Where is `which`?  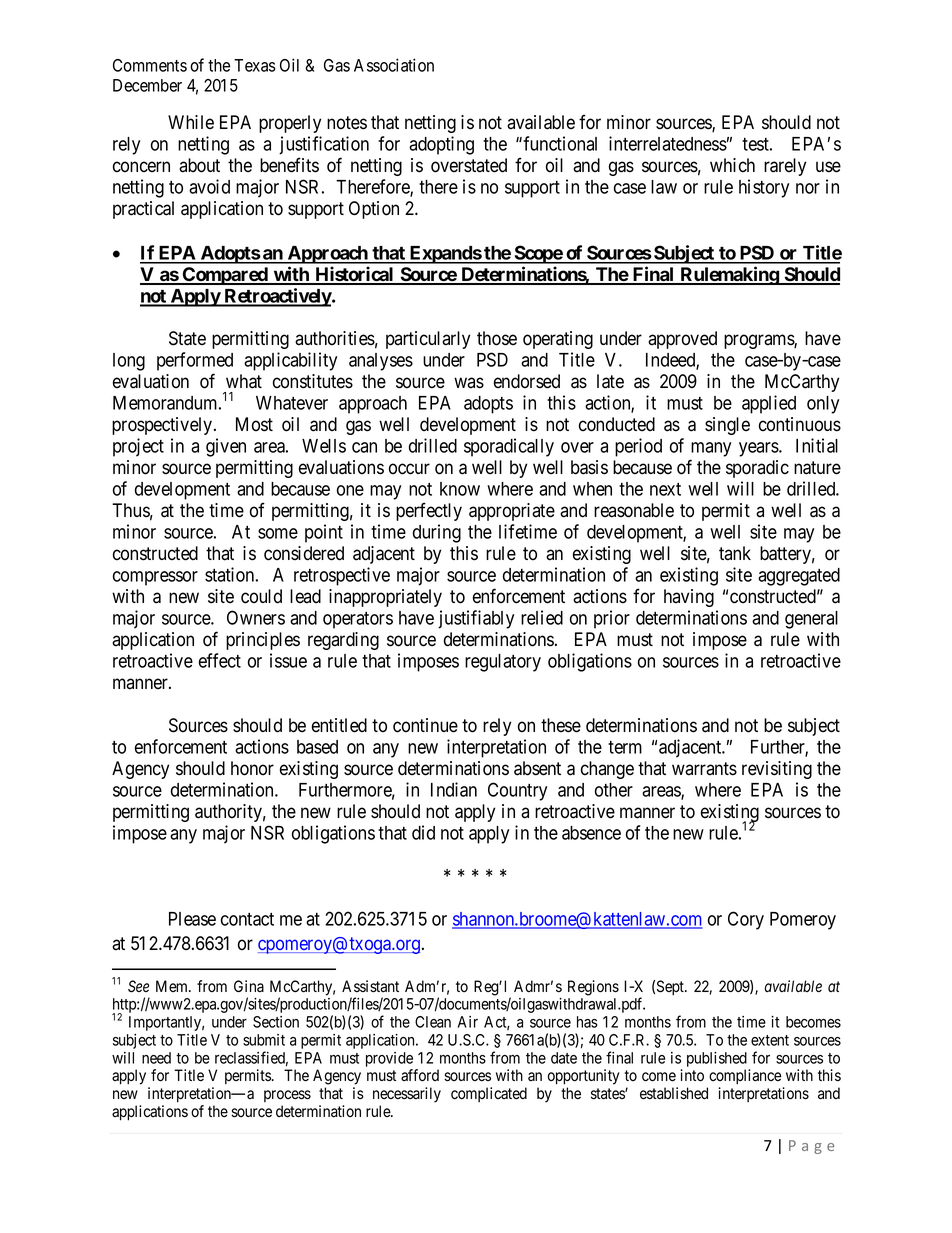 which is located at coordinates (732, 165).
